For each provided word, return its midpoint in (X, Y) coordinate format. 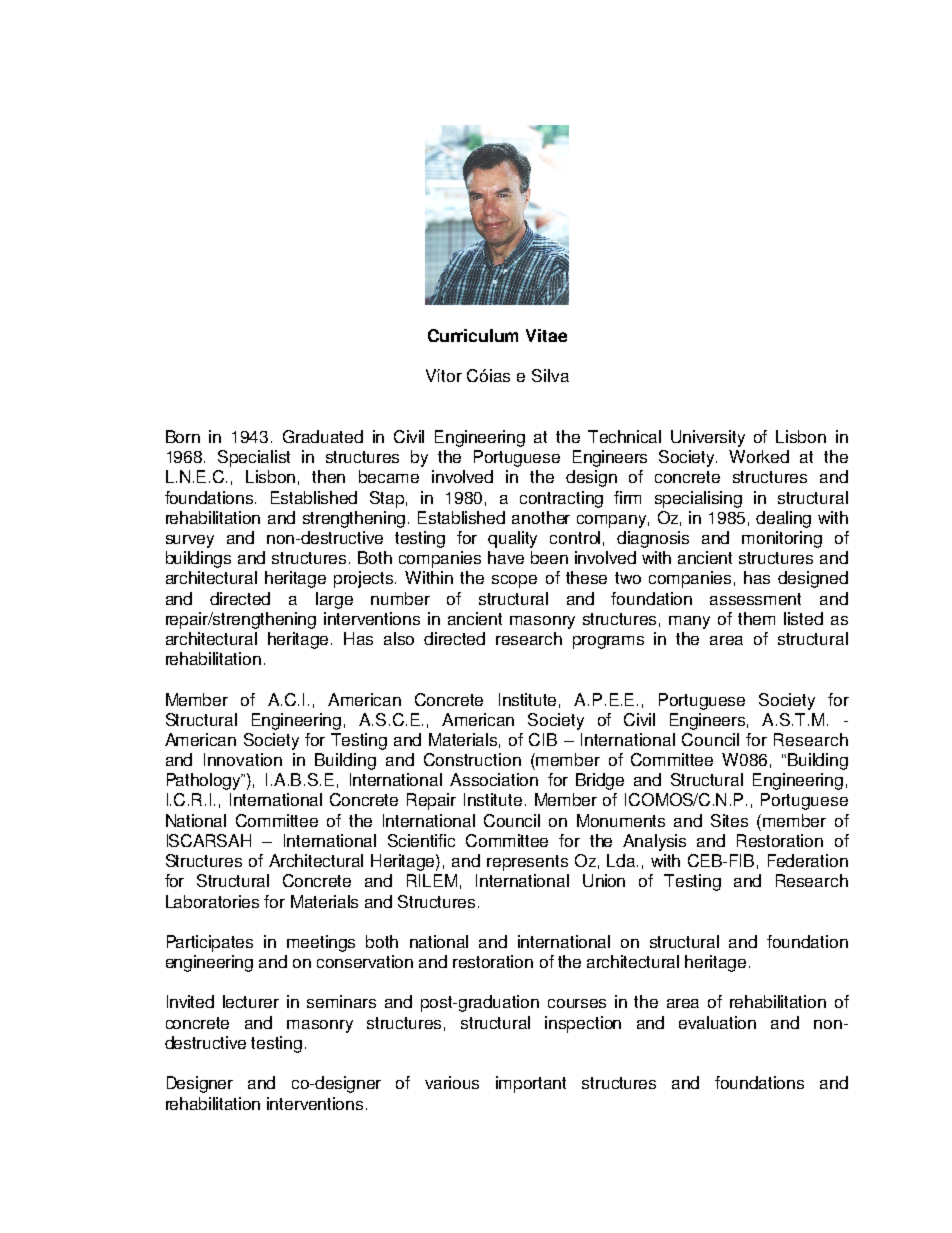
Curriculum (473, 335)
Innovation (243, 759)
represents (527, 863)
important (531, 1084)
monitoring (782, 539)
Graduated (323, 436)
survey (190, 541)
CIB (543, 739)
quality (512, 539)
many (689, 622)
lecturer (251, 1001)
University (708, 438)
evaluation (717, 1022)
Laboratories (212, 901)
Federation (808, 860)
